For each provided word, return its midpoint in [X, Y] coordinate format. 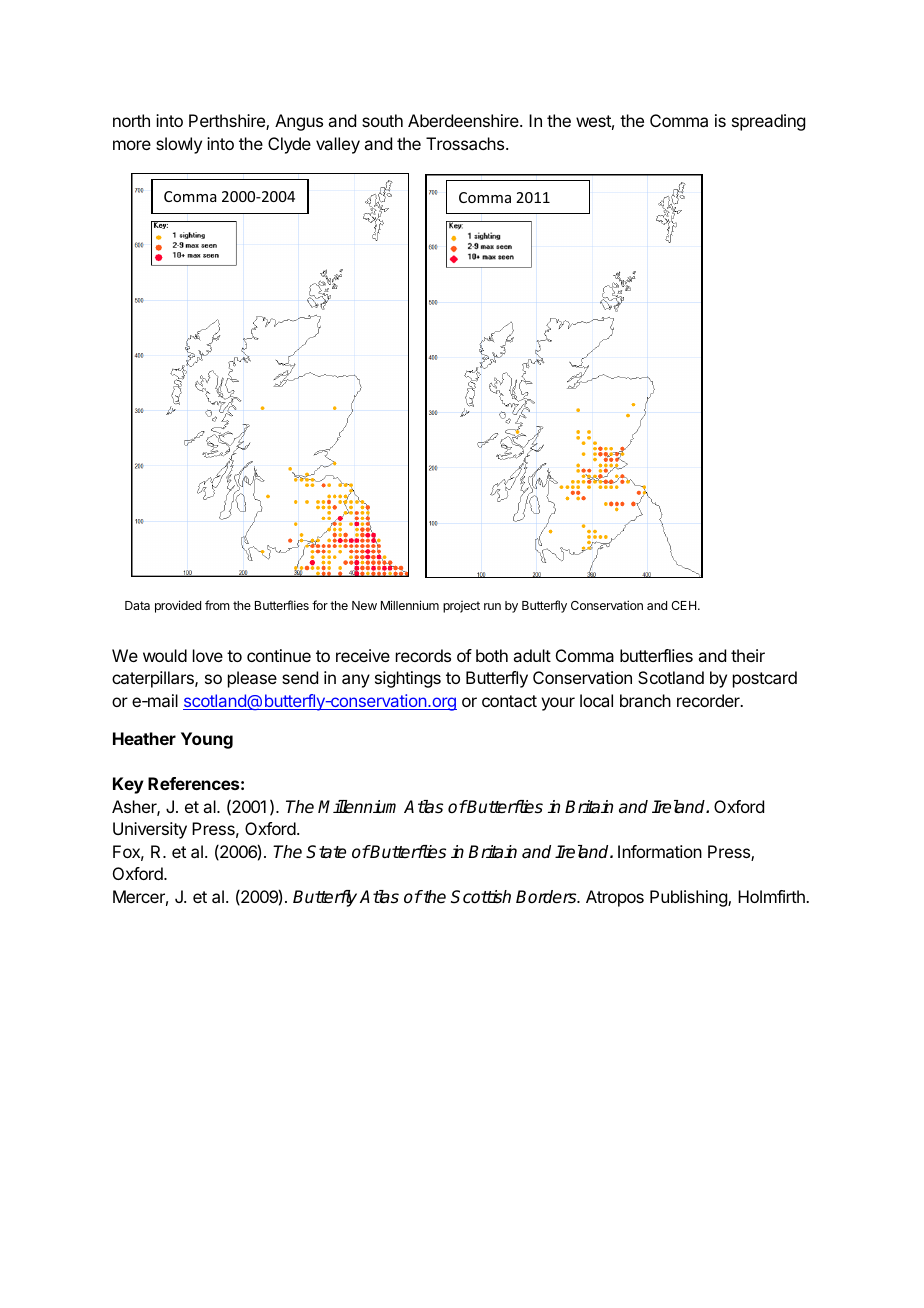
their [748, 655]
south [382, 120]
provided [178, 606]
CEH [685, 605]
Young [207, 740]
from [217, 605]
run [492, 606]
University [150, 830]
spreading [768, 122]
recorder [709, 700]
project [461, 607]
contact [509, 701]
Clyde [289, 145]
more [132, 145]
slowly [179, 145]
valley [338, 145]
